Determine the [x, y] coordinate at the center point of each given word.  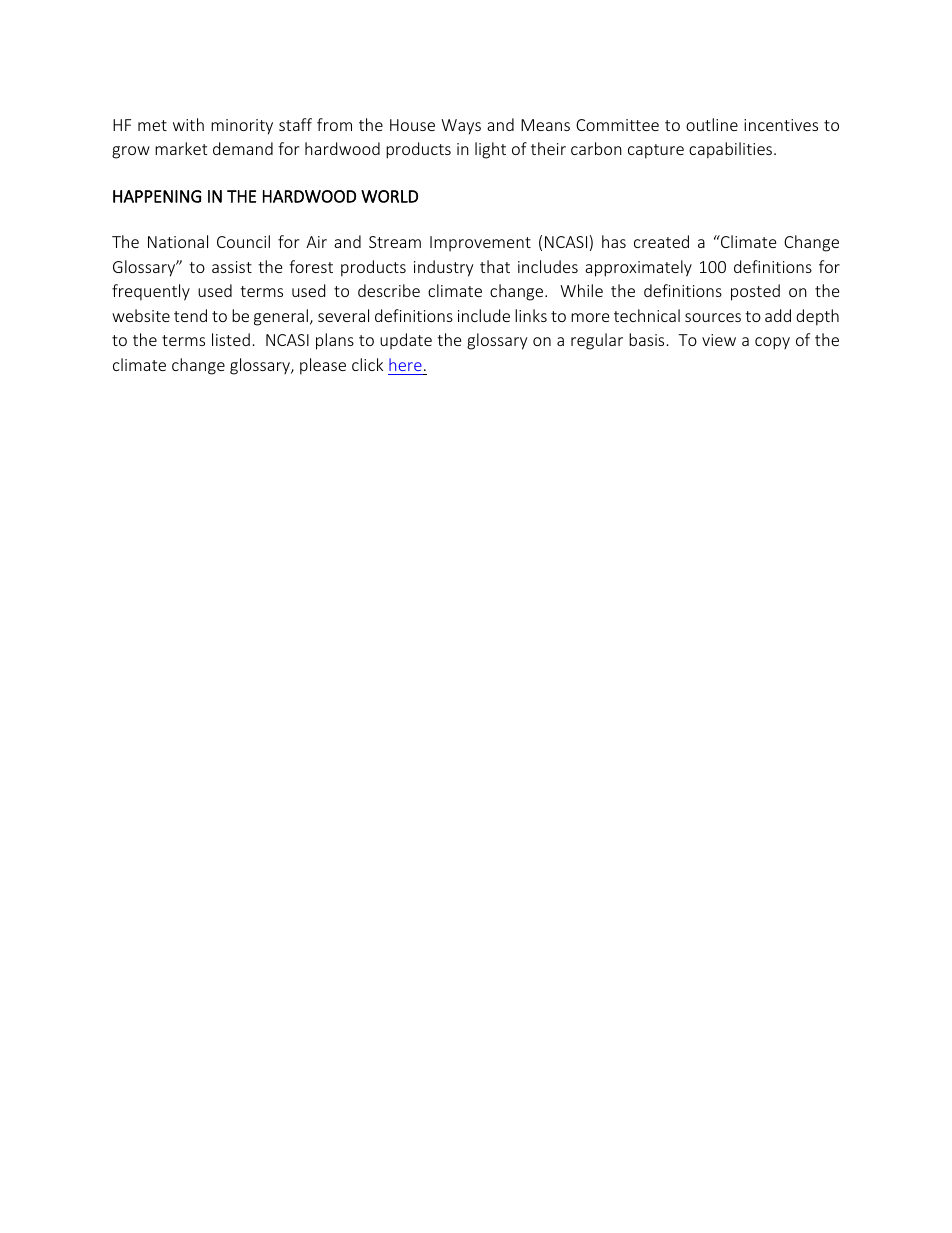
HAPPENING [157, 196]
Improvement [480, 243]
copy [772, 343]
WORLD [389, 196]
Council [243, 241]
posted [755, 292]
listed [231, 339]
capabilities [732, 150]
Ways [461, 127]
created [661, 241]
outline [712, 124]
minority [242, 127]
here [405, 364]
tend [190, 315]
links [531, 315]
